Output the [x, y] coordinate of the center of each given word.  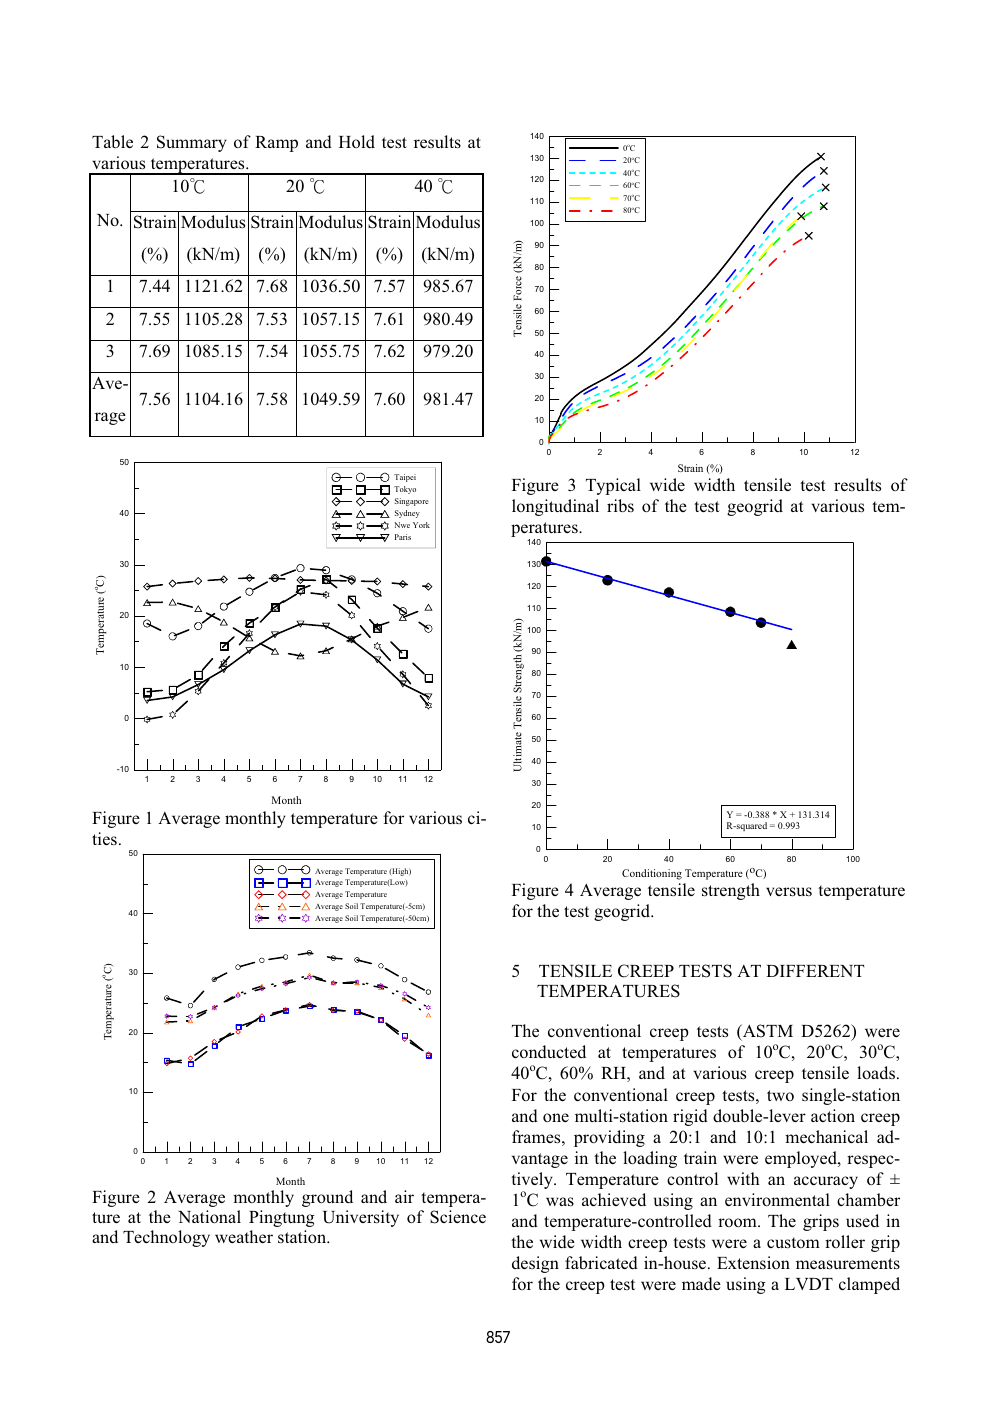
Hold [357, 141]
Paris [403, 537]
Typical [613, 486]
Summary [192, 143]
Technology [166, 1238]
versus [789, 891]
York [421, 525]
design [535, 1264]
